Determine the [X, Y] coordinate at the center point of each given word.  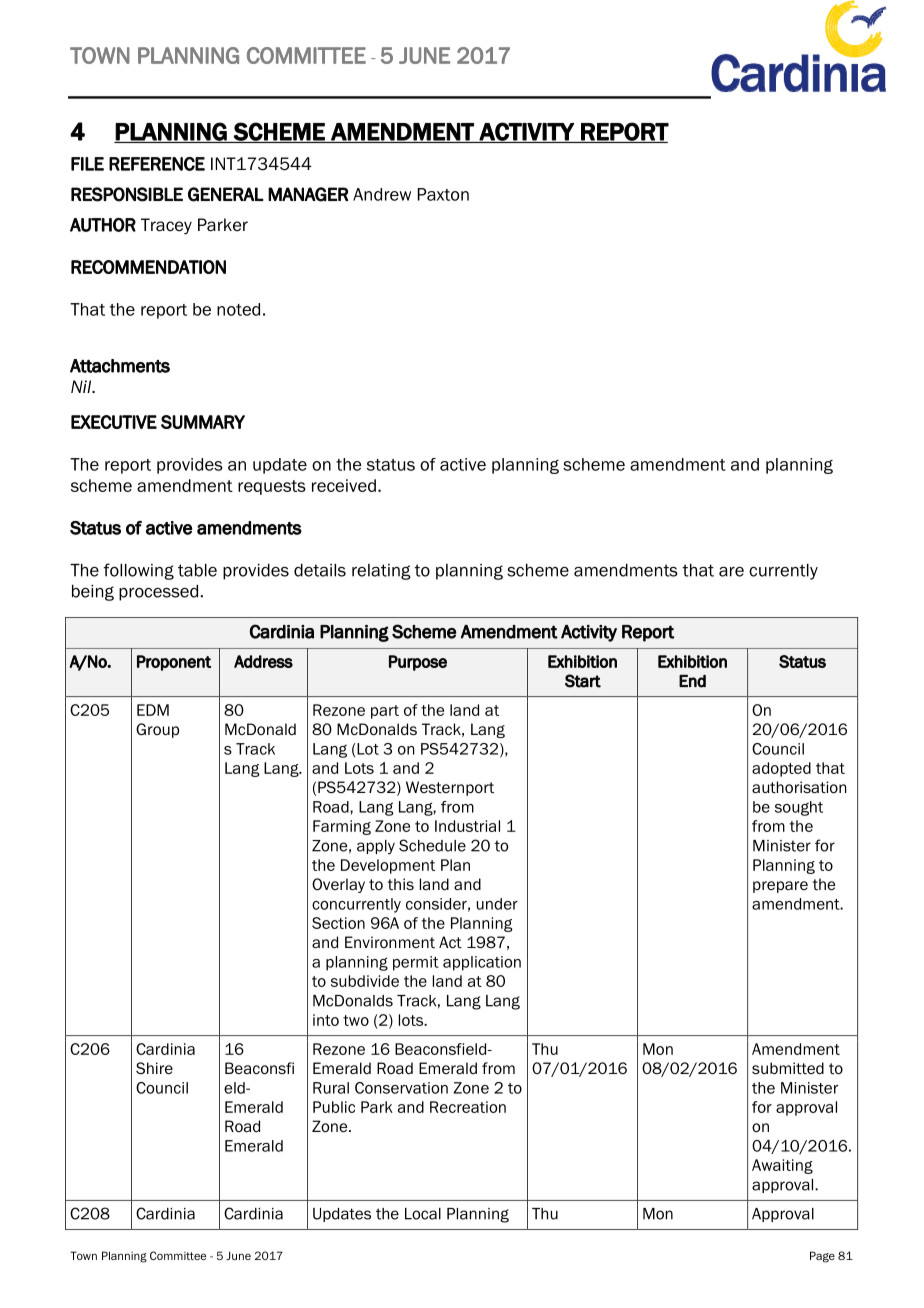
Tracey [166, 226]
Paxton [443, 194]
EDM [153, 710]
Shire [154, 1068]
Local [423, 1214]
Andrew [382, 194]
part [385, 712]
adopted [781, 769]
